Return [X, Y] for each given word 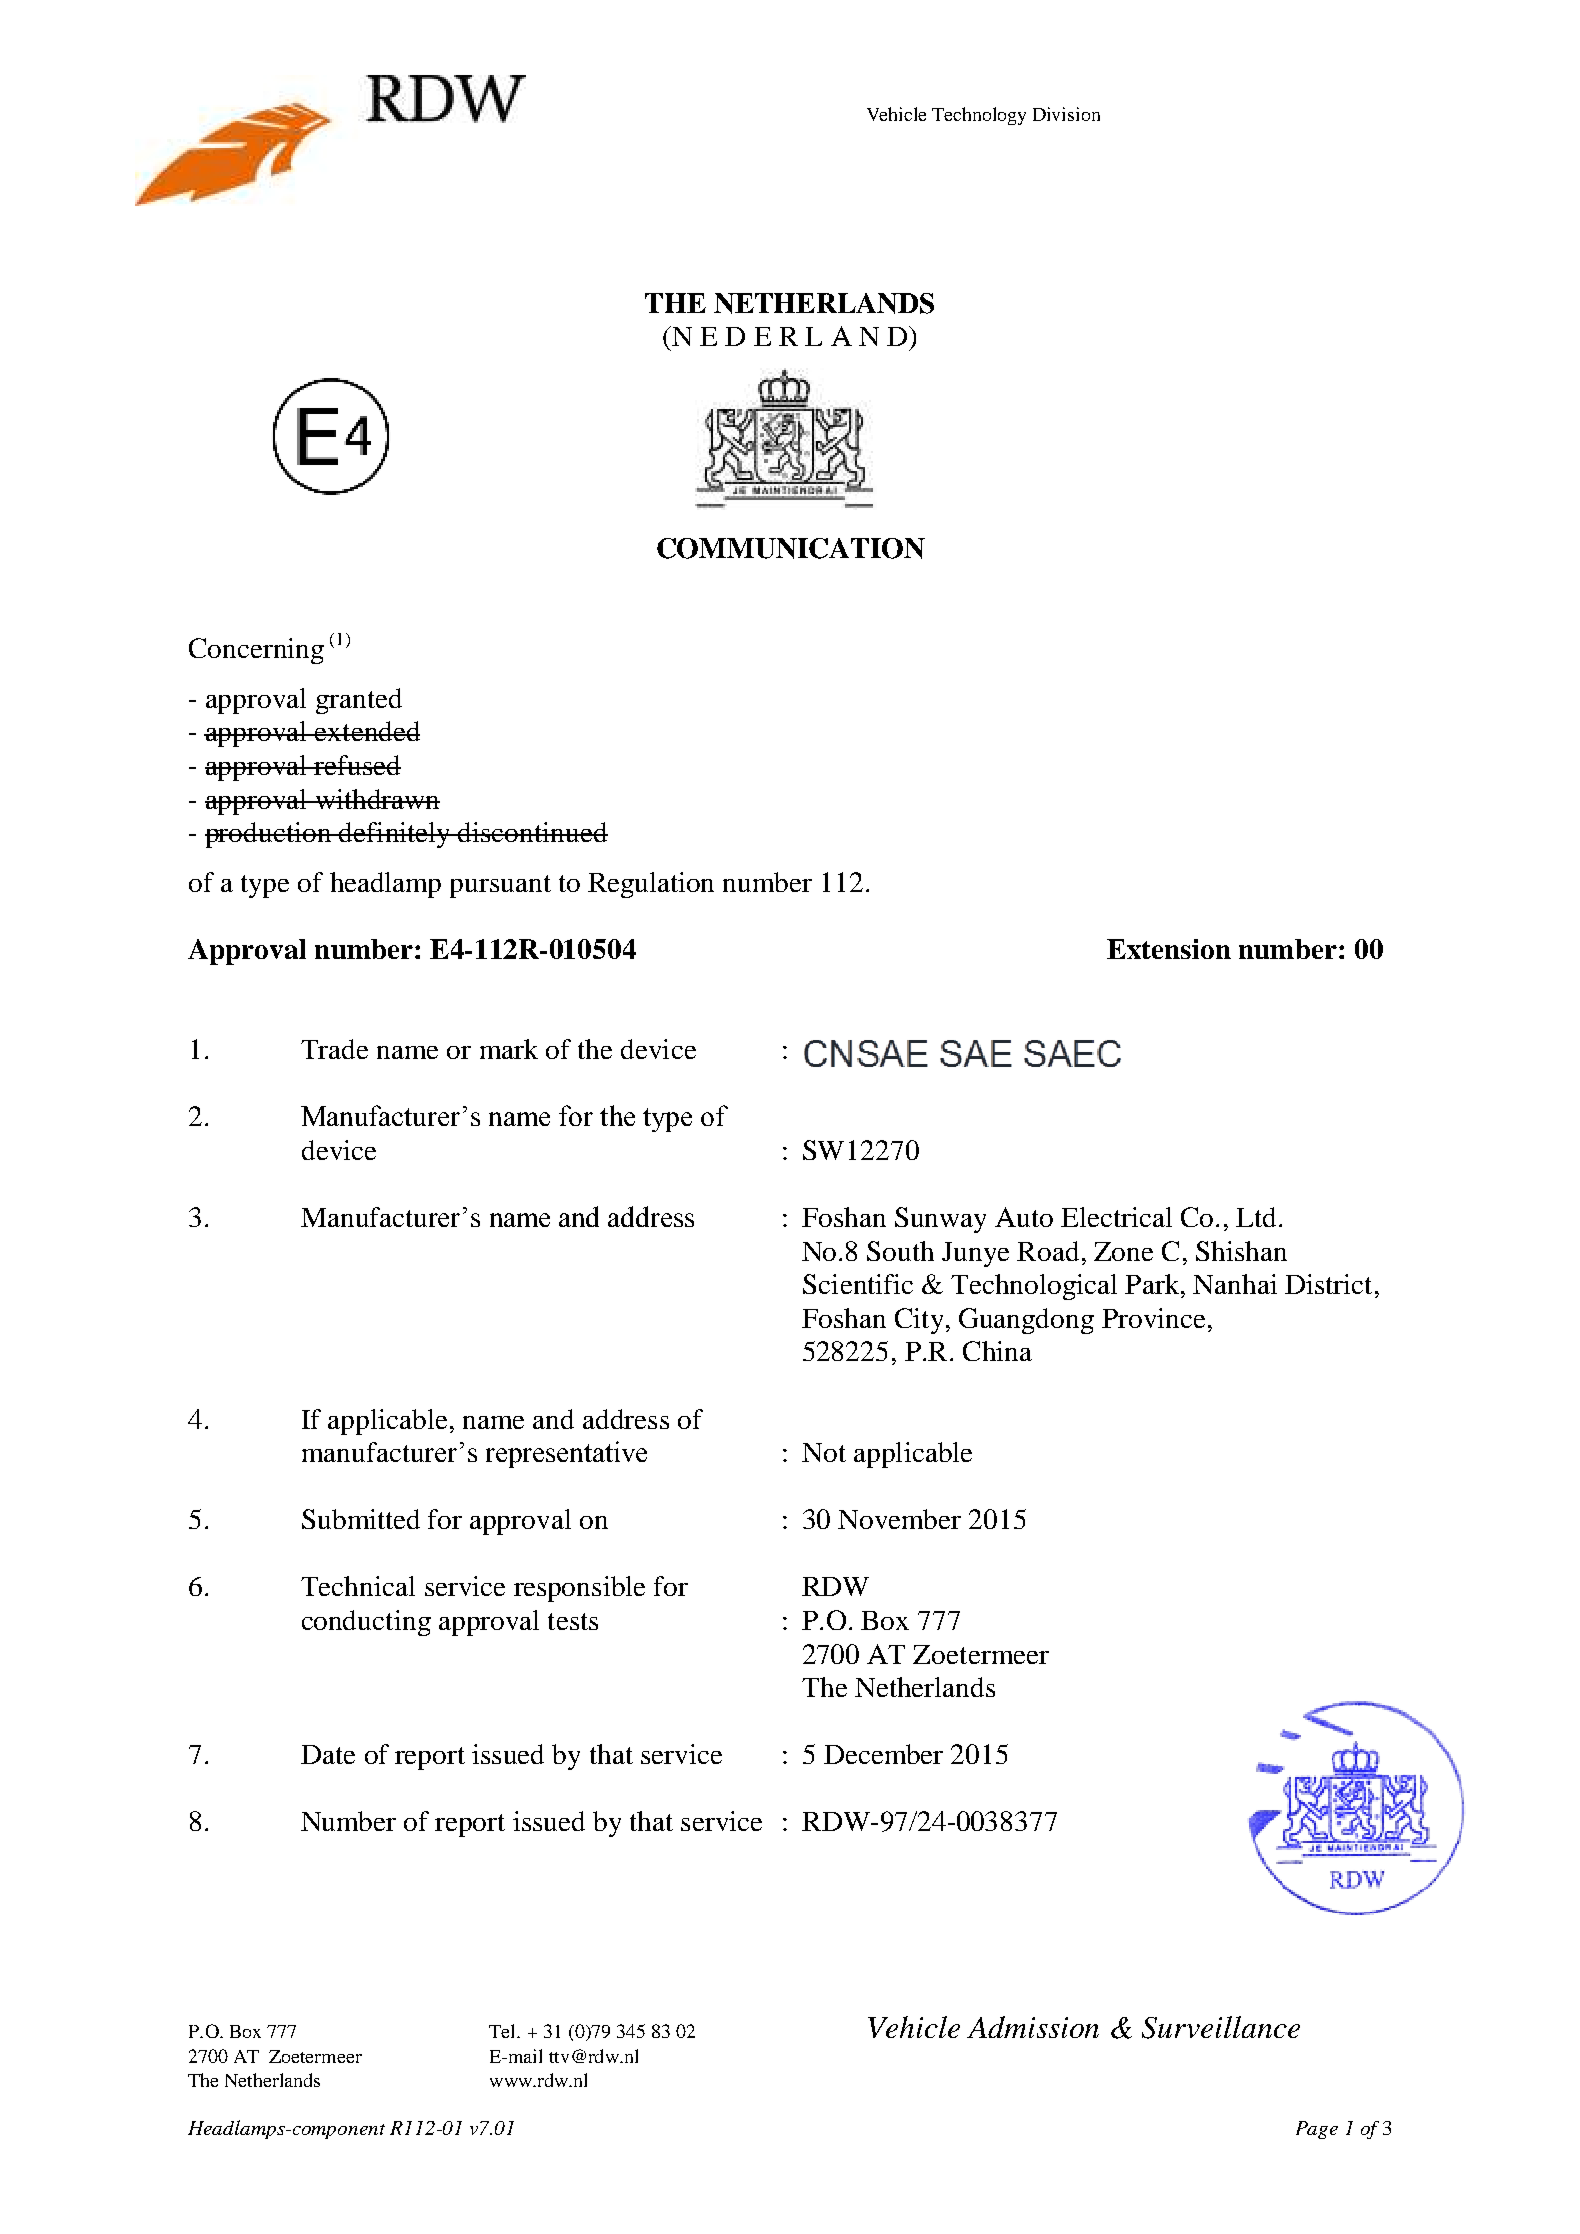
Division [1066, 114]
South [900, 1251]
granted [359, 701]
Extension [1169, 949]
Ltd [1256, 1217]
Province [1153, 1318]
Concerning [256, 651]
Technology [979, 116]
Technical [358, 1586]
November [899, 1519]
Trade [334, 1049]
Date [328, 1754]
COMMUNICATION [791, 548]
